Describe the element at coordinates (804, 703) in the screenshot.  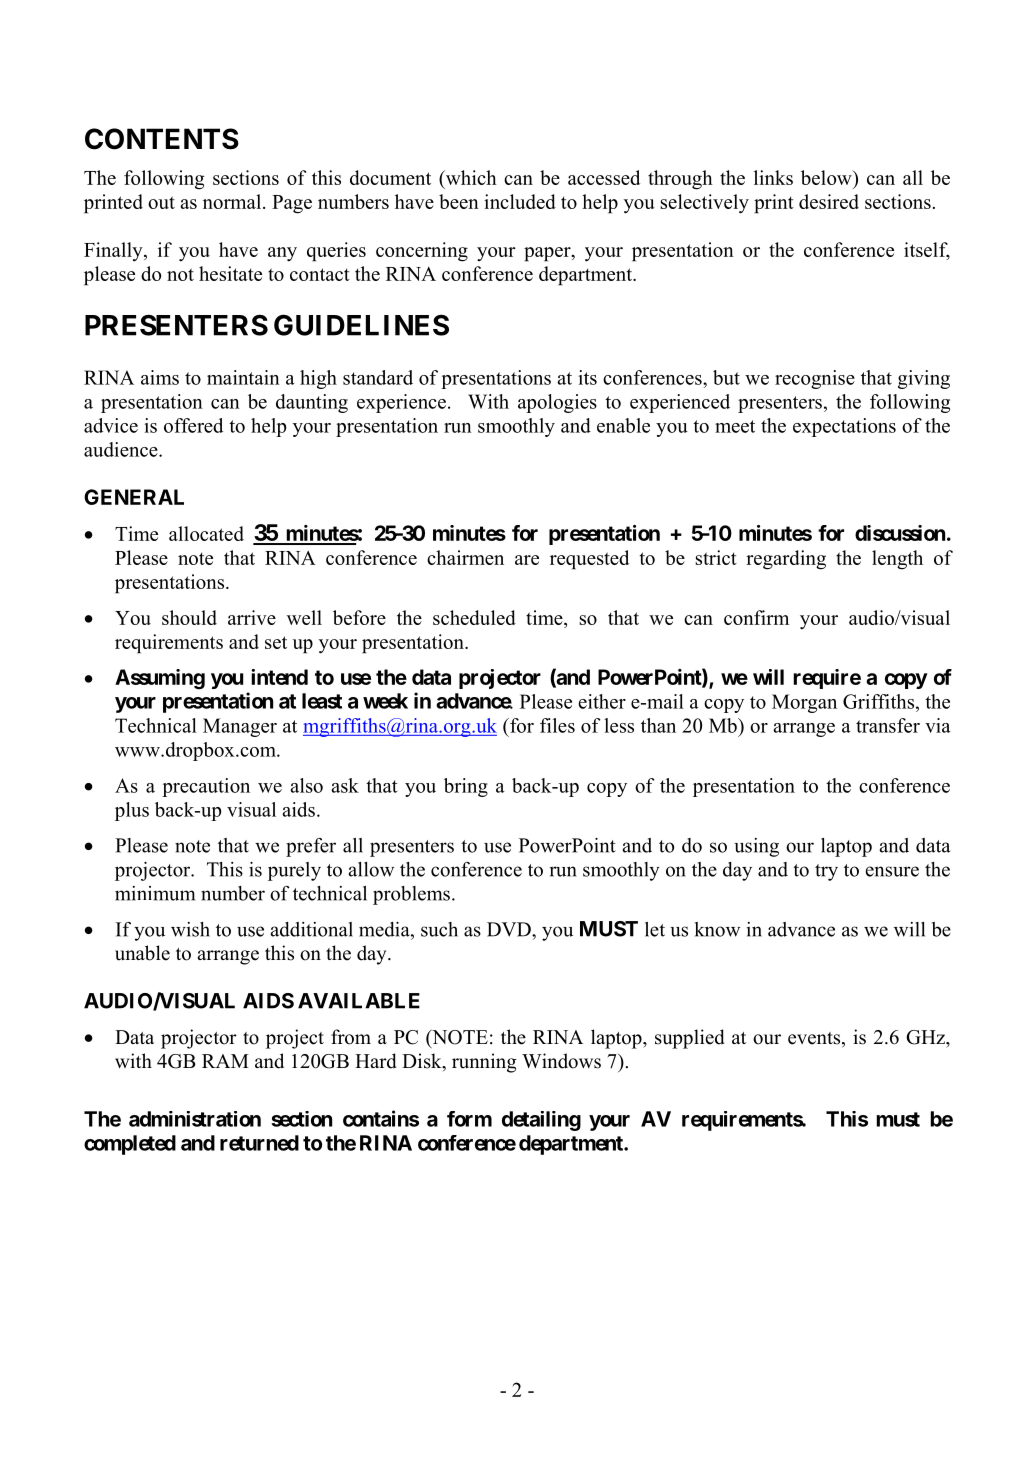
I see `Morgan` at that location.
